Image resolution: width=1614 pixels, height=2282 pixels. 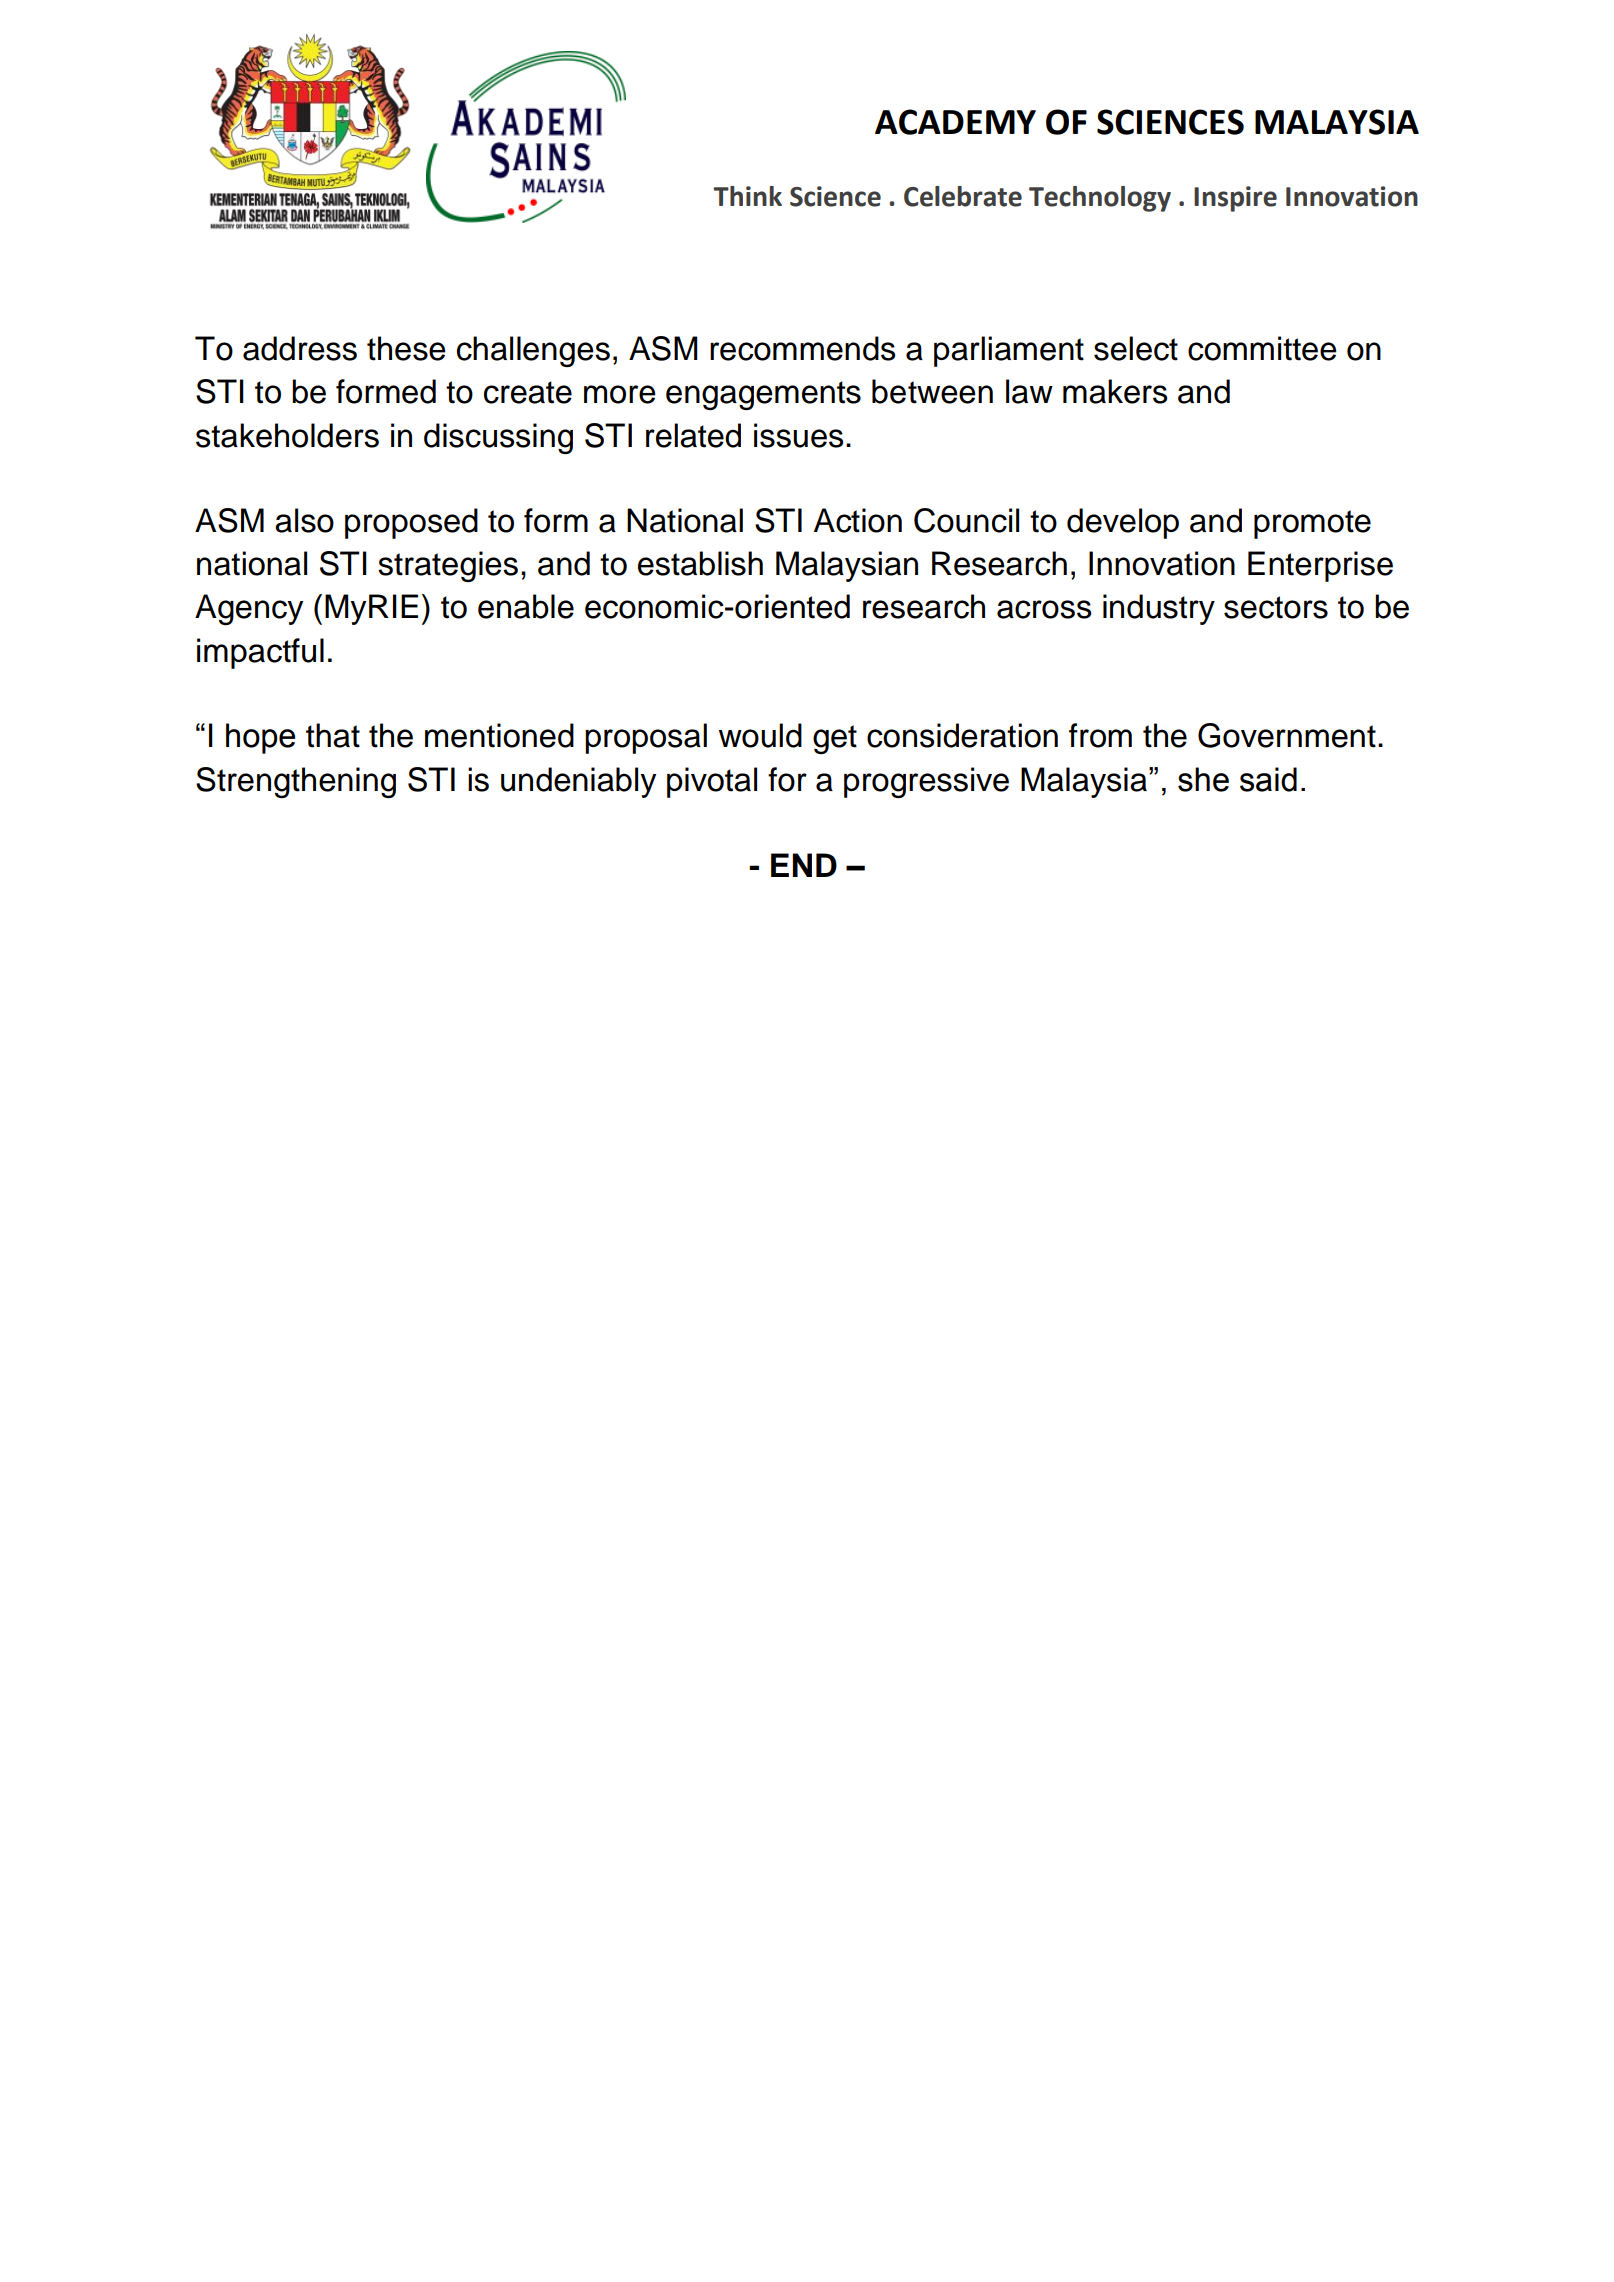 What do you see at coordinates (700, 563) in the screenshot?
I see `establish` at bounding box center [700, 563].
